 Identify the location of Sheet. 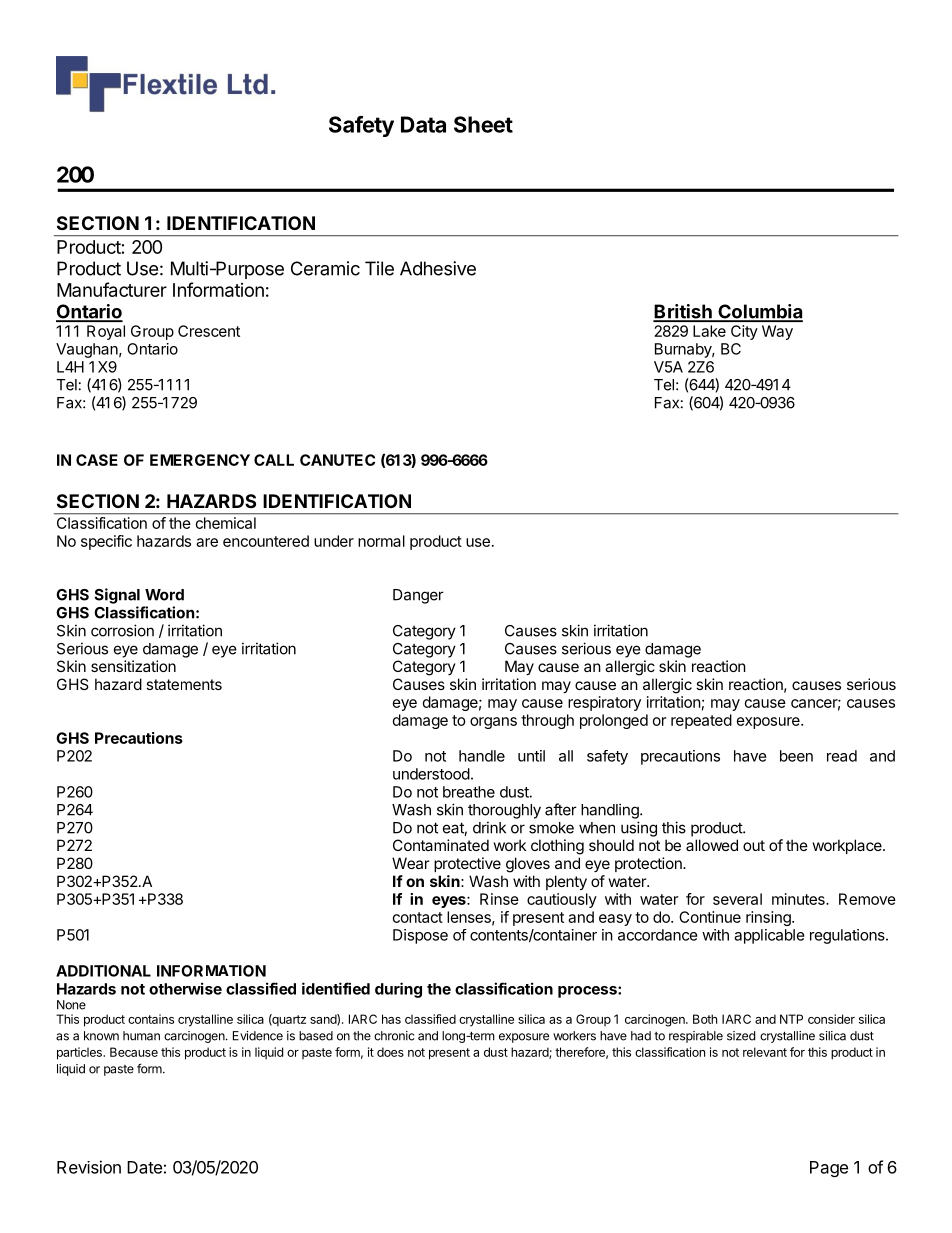
(483, 124).
